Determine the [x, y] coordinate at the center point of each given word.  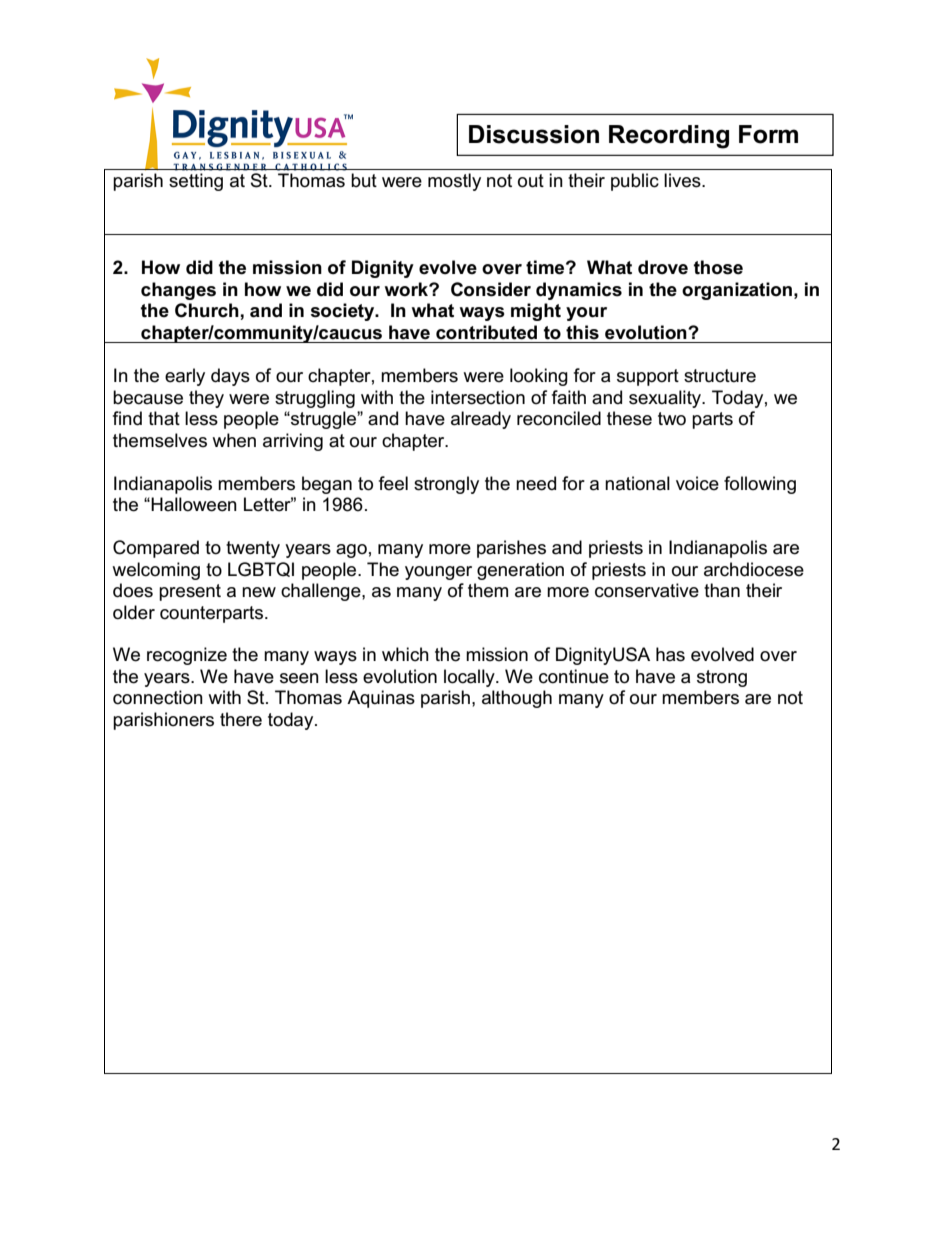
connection [158, 697]
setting [196, 182]
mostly [454, 182]
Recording [669, 137]
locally [470, 678]
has [670, 654]
